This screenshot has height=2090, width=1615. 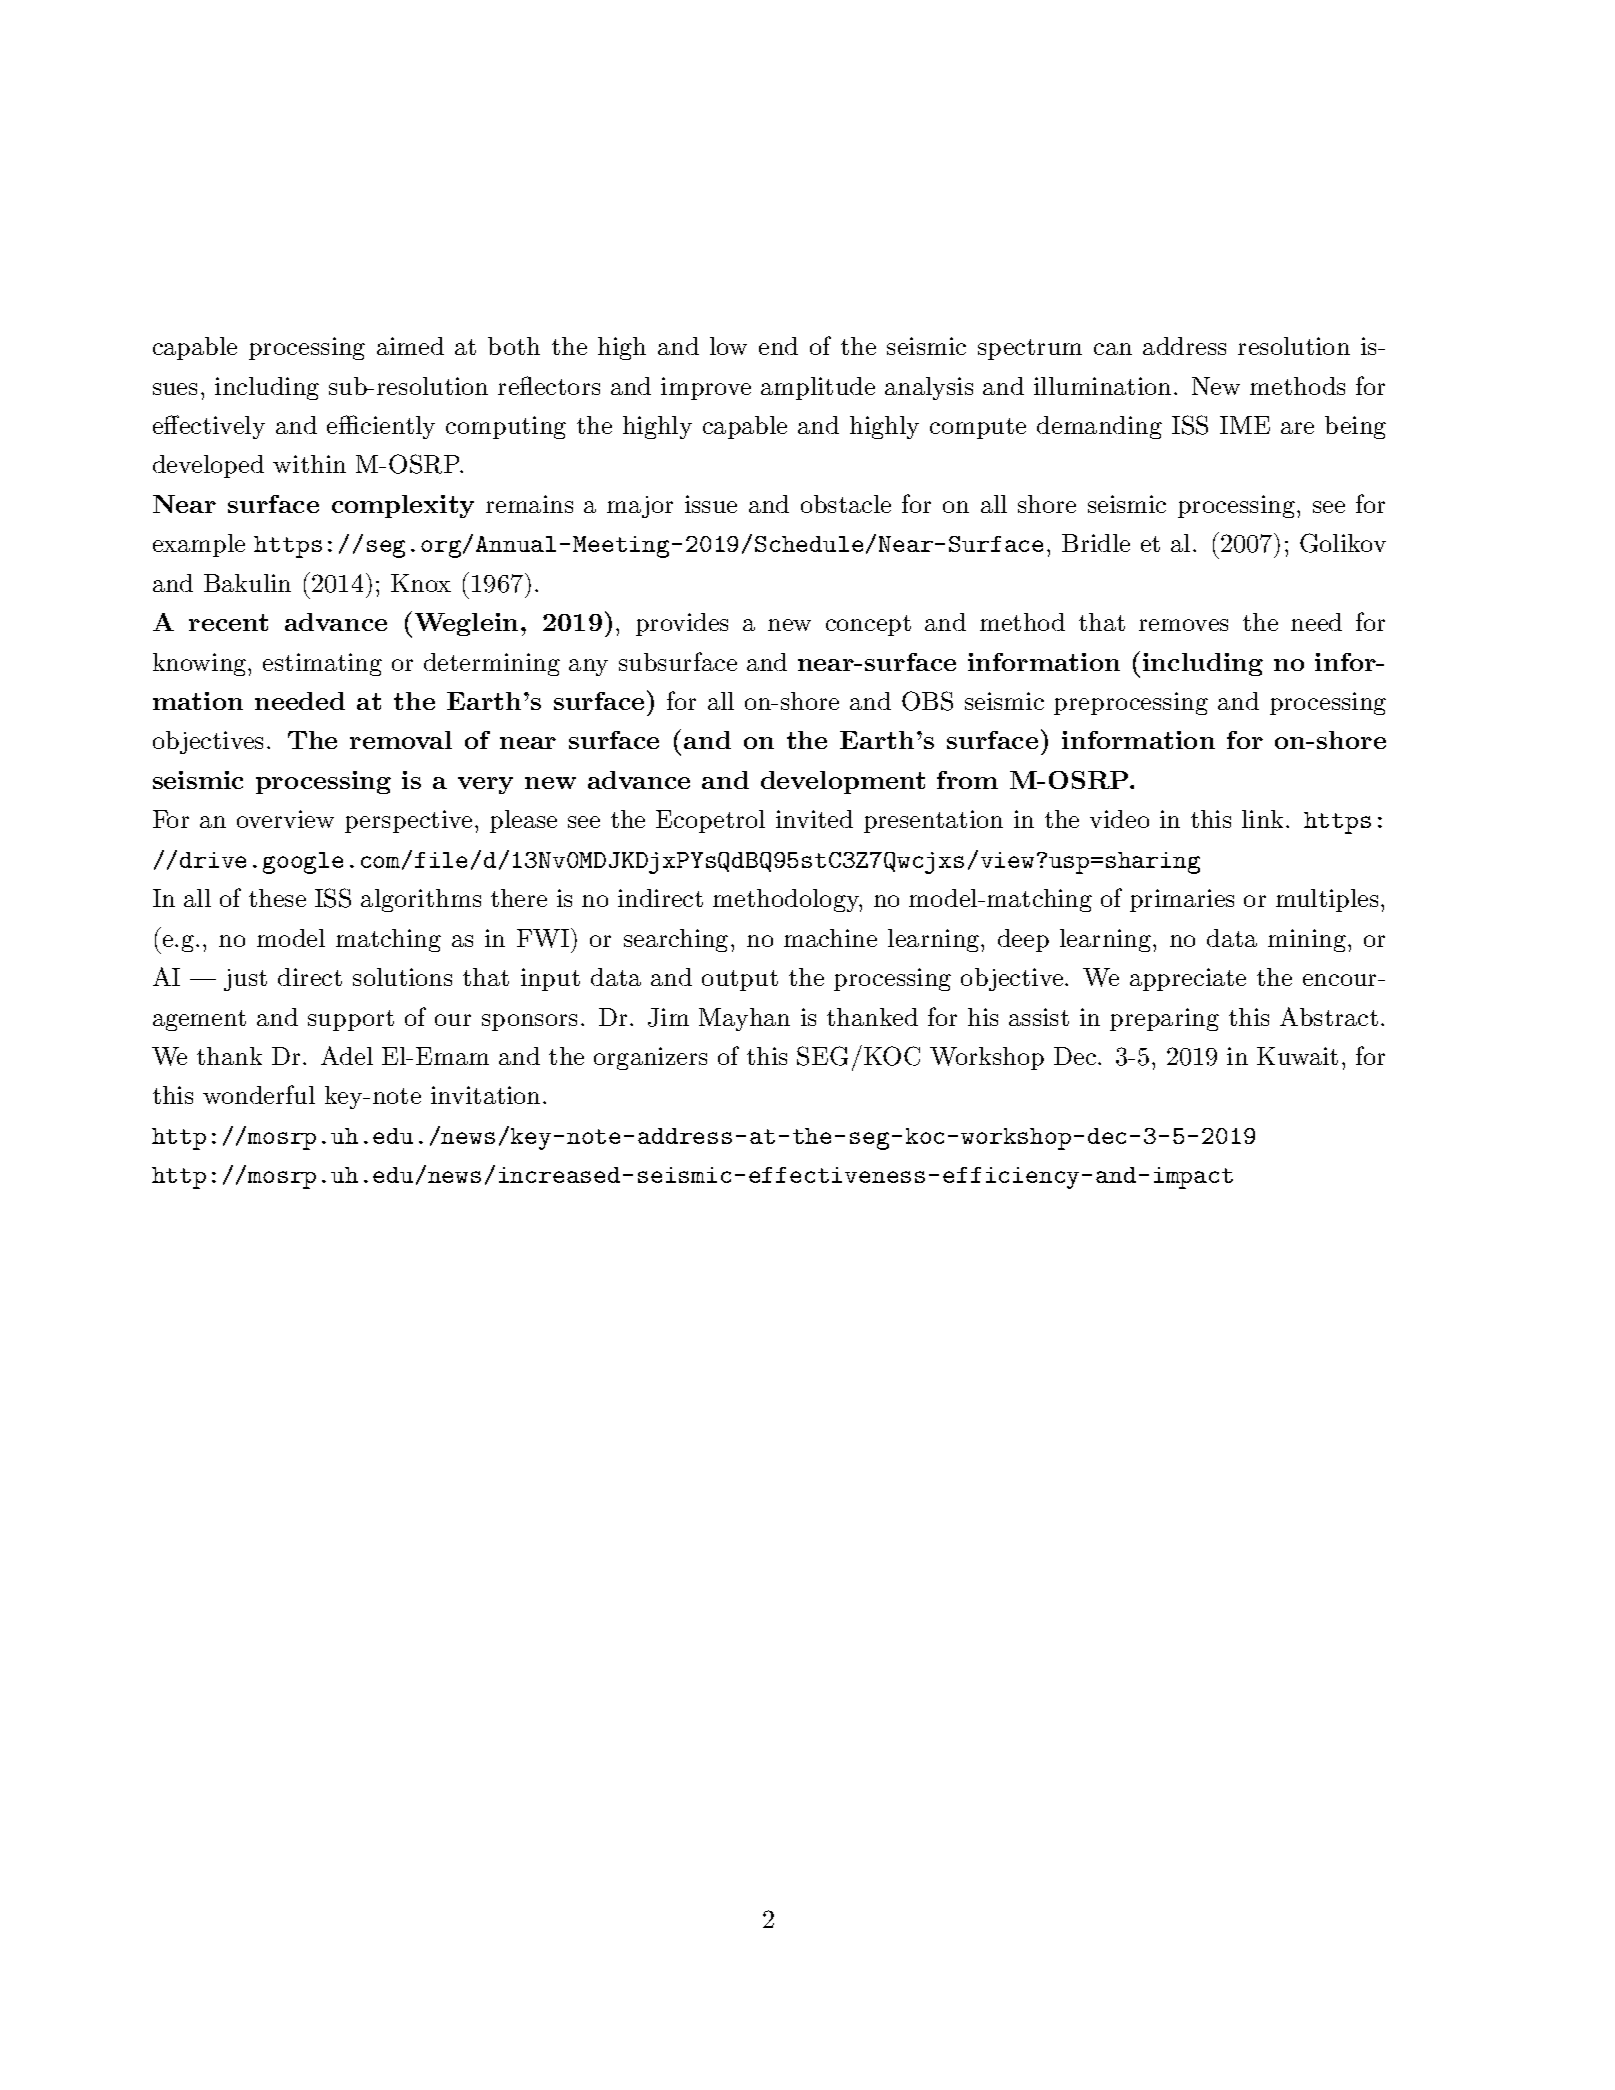 What do you see at coordinates (1183, 625) in the screenshot?
I see `removes` at bounding box center [1183, 625].
